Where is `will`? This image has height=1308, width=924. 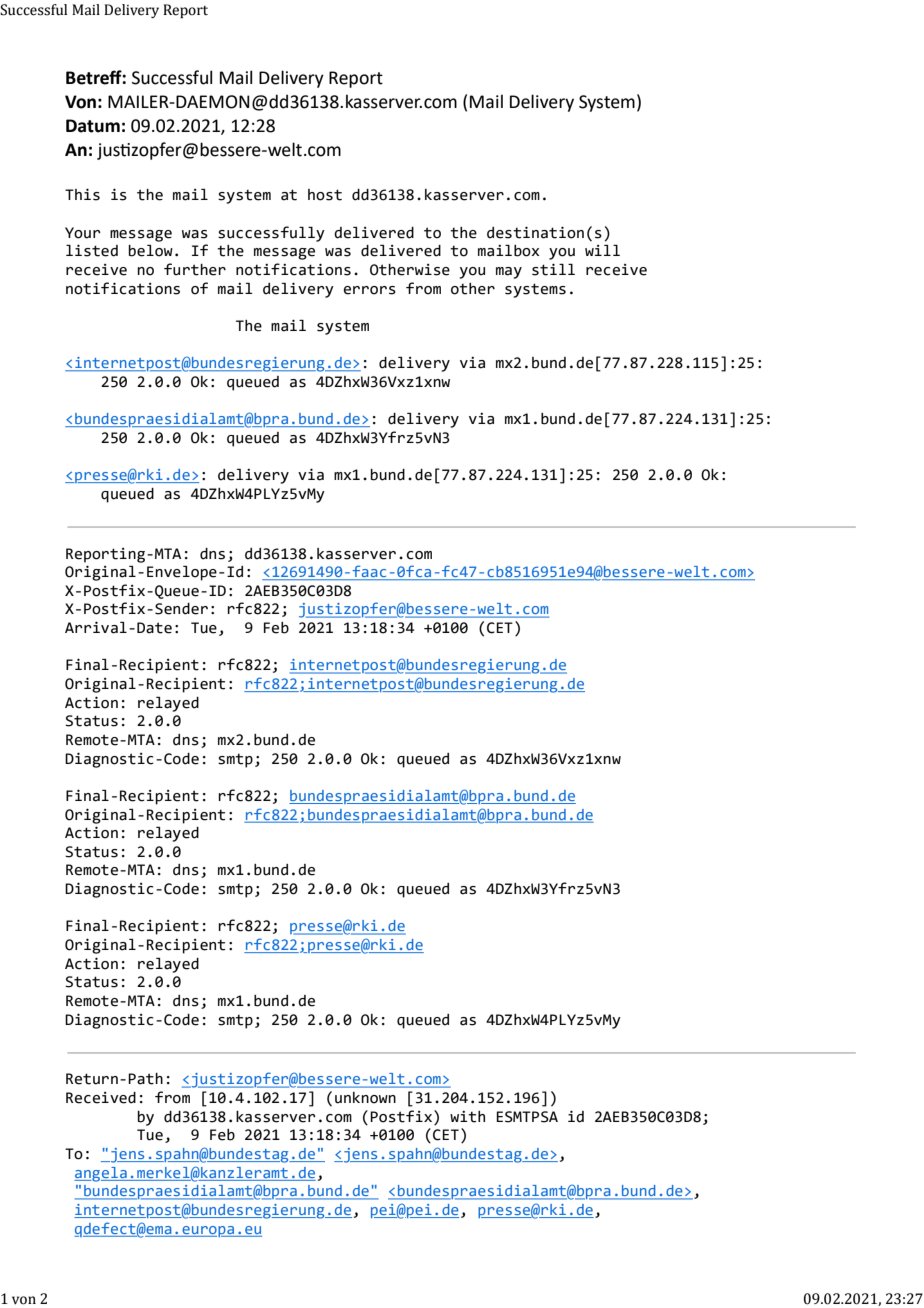
will is located at coordinates (602, 250).
